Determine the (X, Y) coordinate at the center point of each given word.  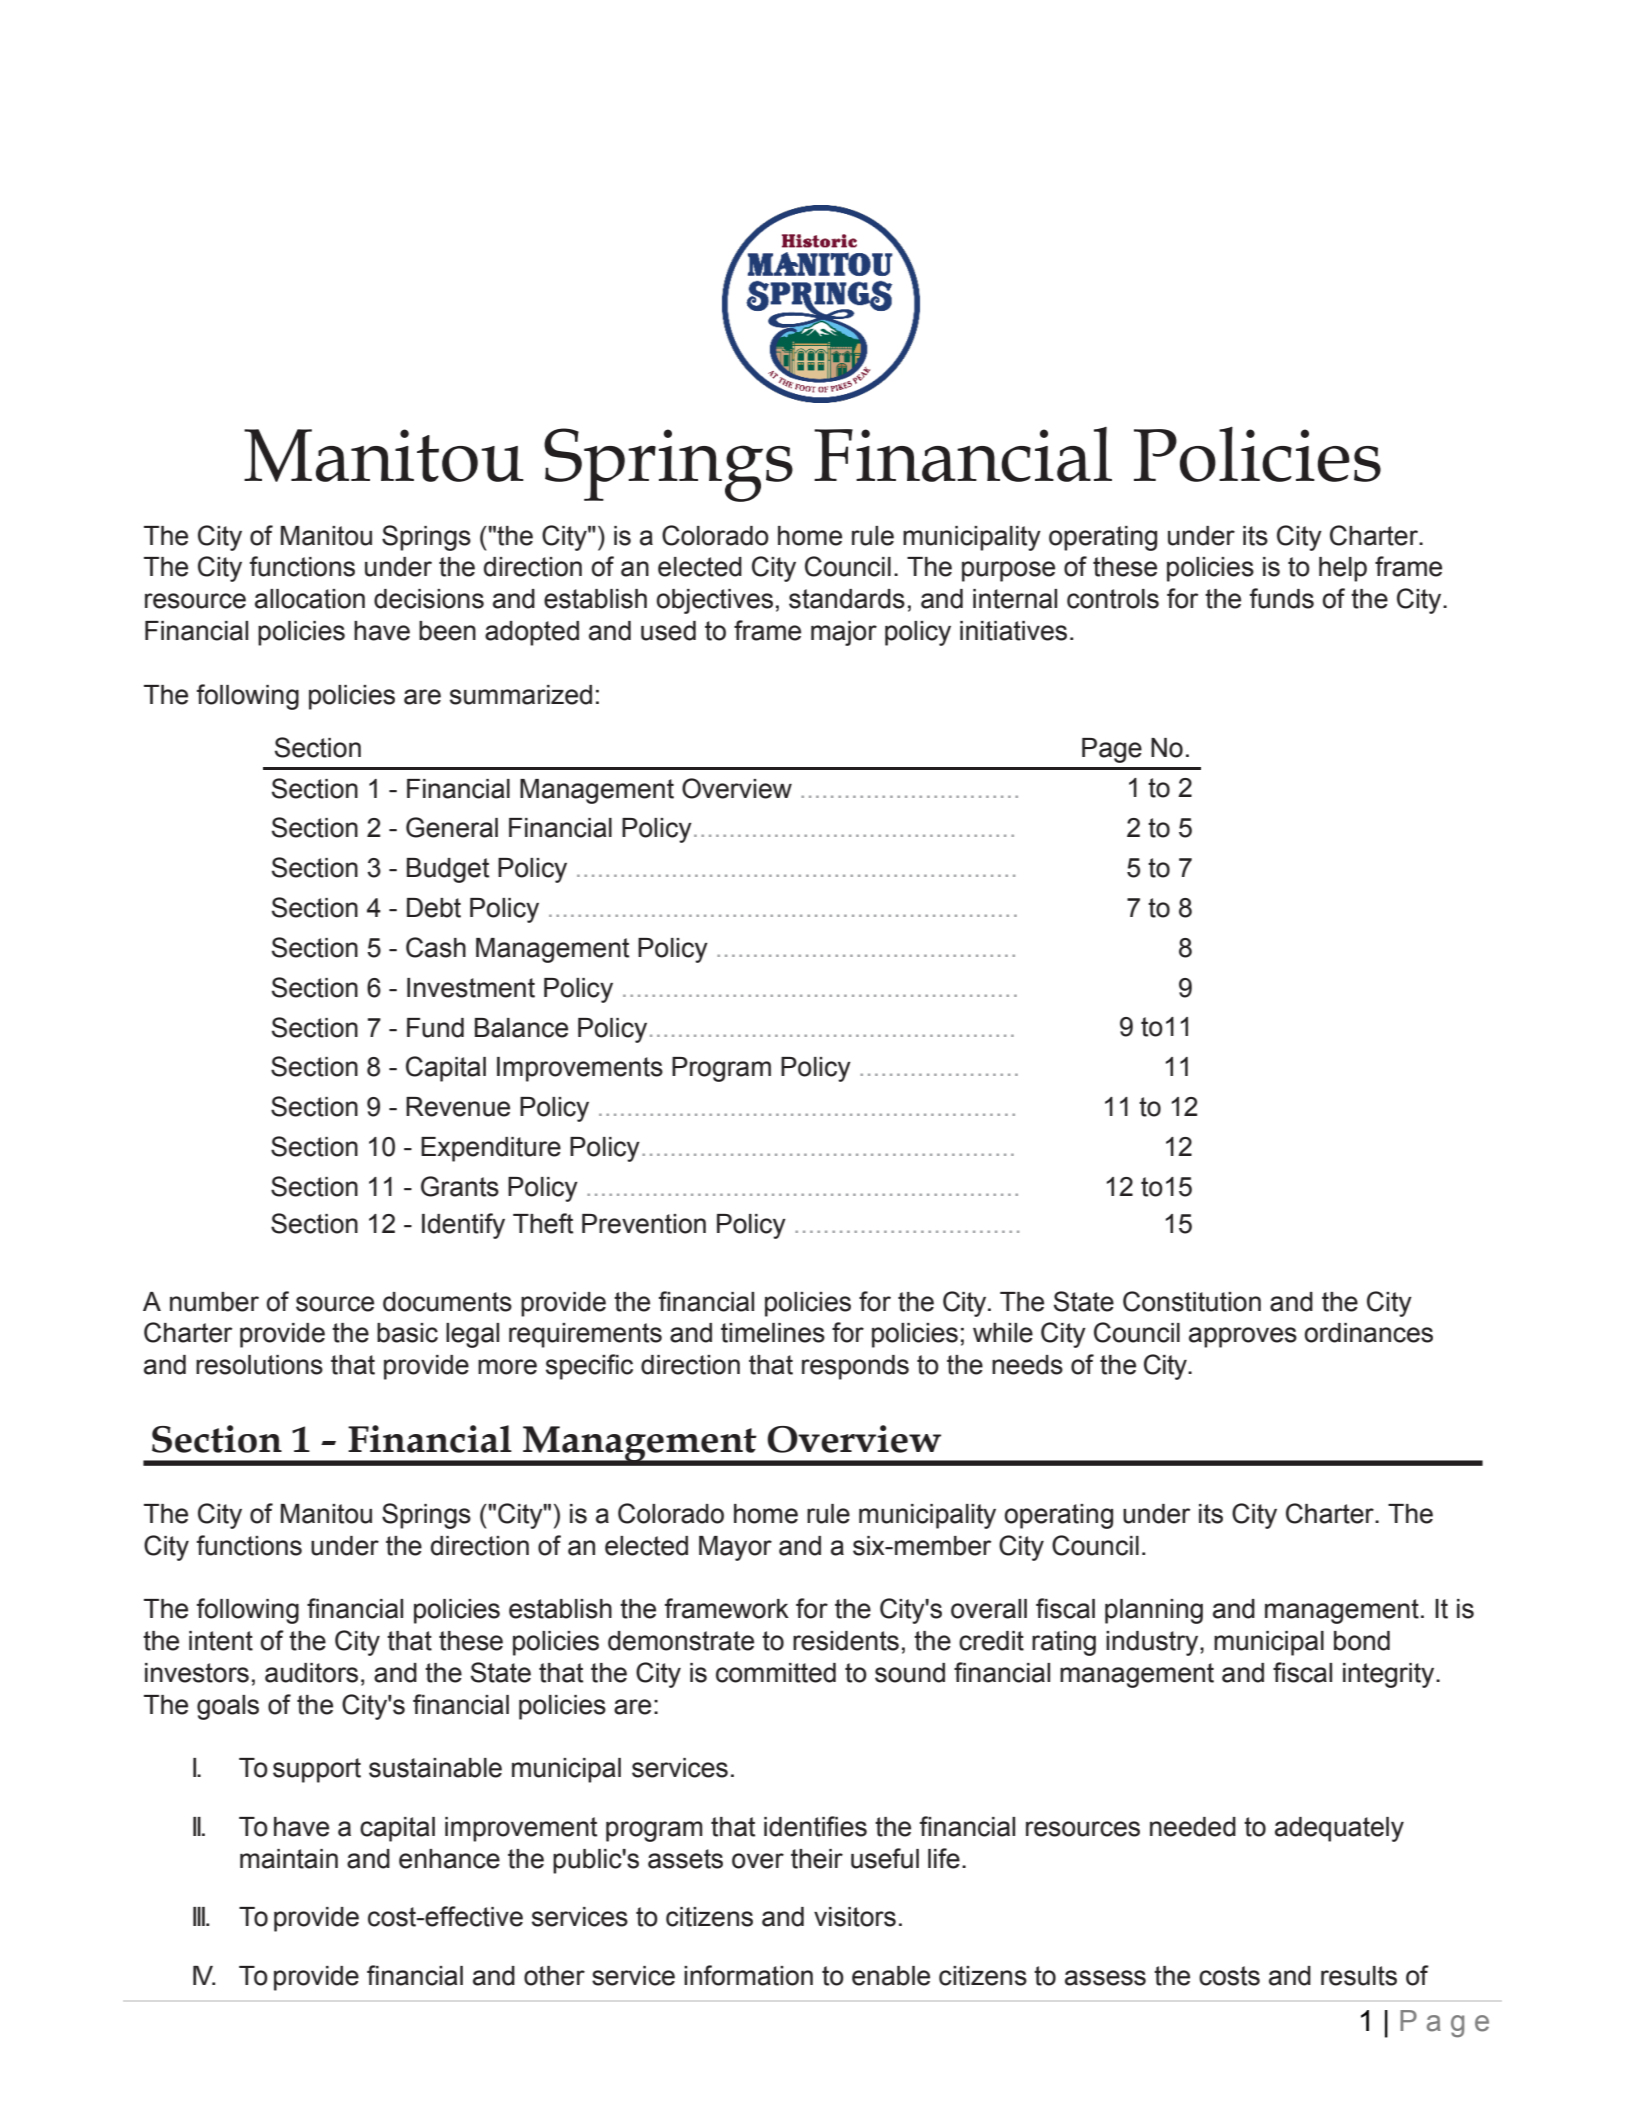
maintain (289, 1859)
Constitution (1192, 1301)
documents (447, 1302)
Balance (521, 1028)
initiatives (1013, 631)
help (1343, 569)
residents (846, 1641)
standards (847, 599)
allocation (310, 599)
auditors (311, 1673)
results (1359, 1976)
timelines (773, 1333)
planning (1154, 1611)
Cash (436, 947)
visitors (855, 1917)
